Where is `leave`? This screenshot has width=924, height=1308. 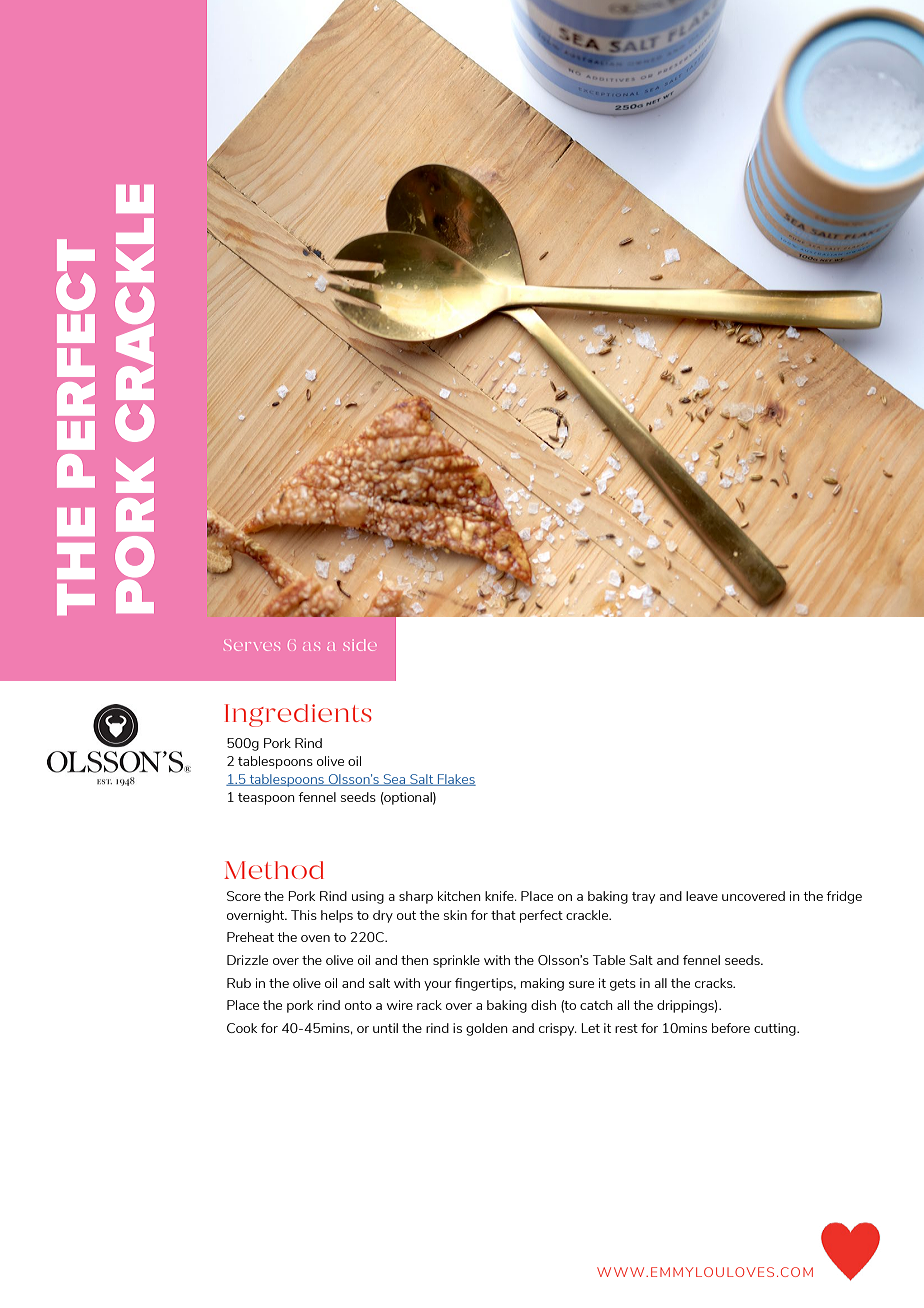
leave is located at coordinates (702, 896).
